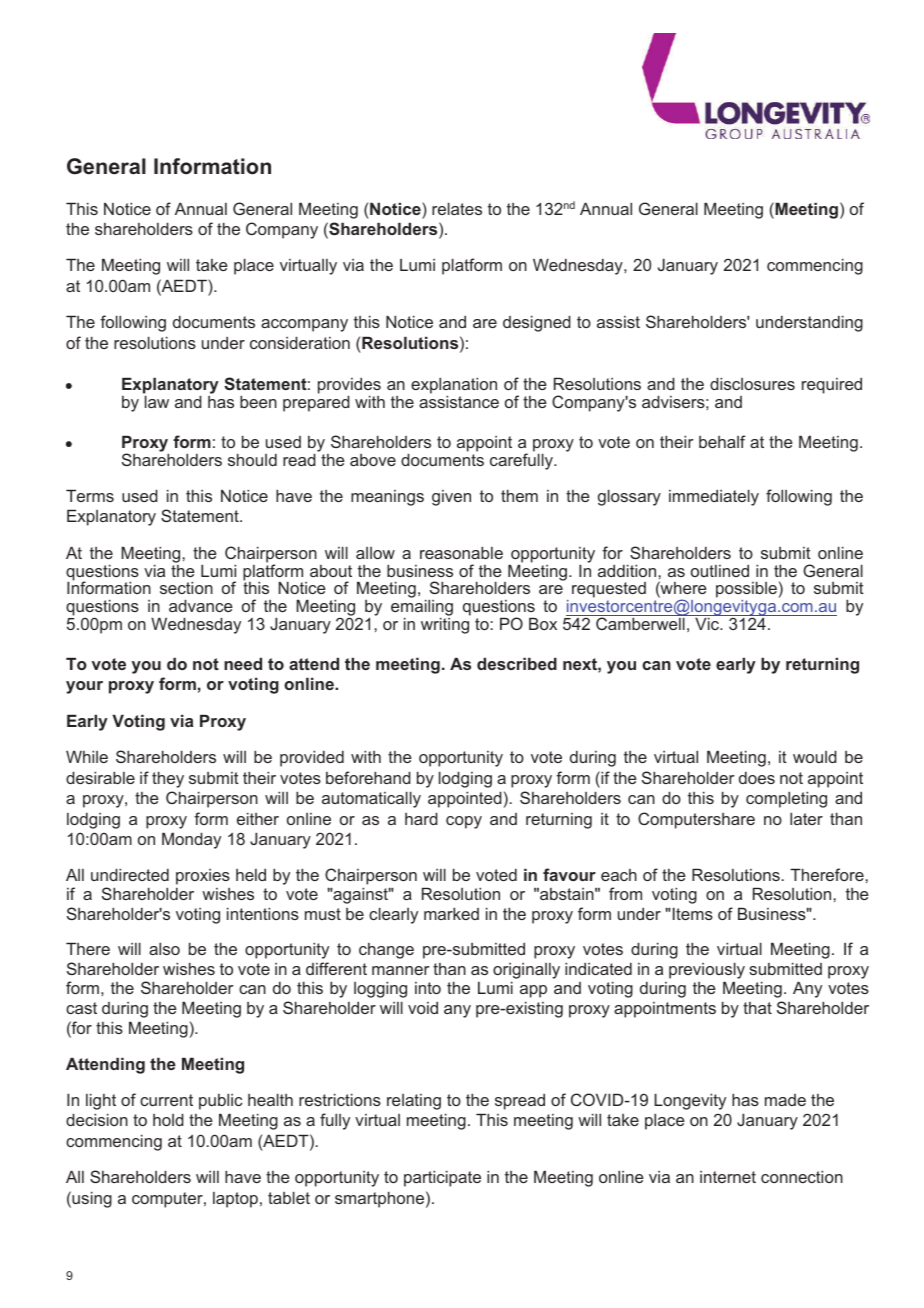  Describe the element at coordinates (442, 1178) in the image. I see `participate` at that location.
